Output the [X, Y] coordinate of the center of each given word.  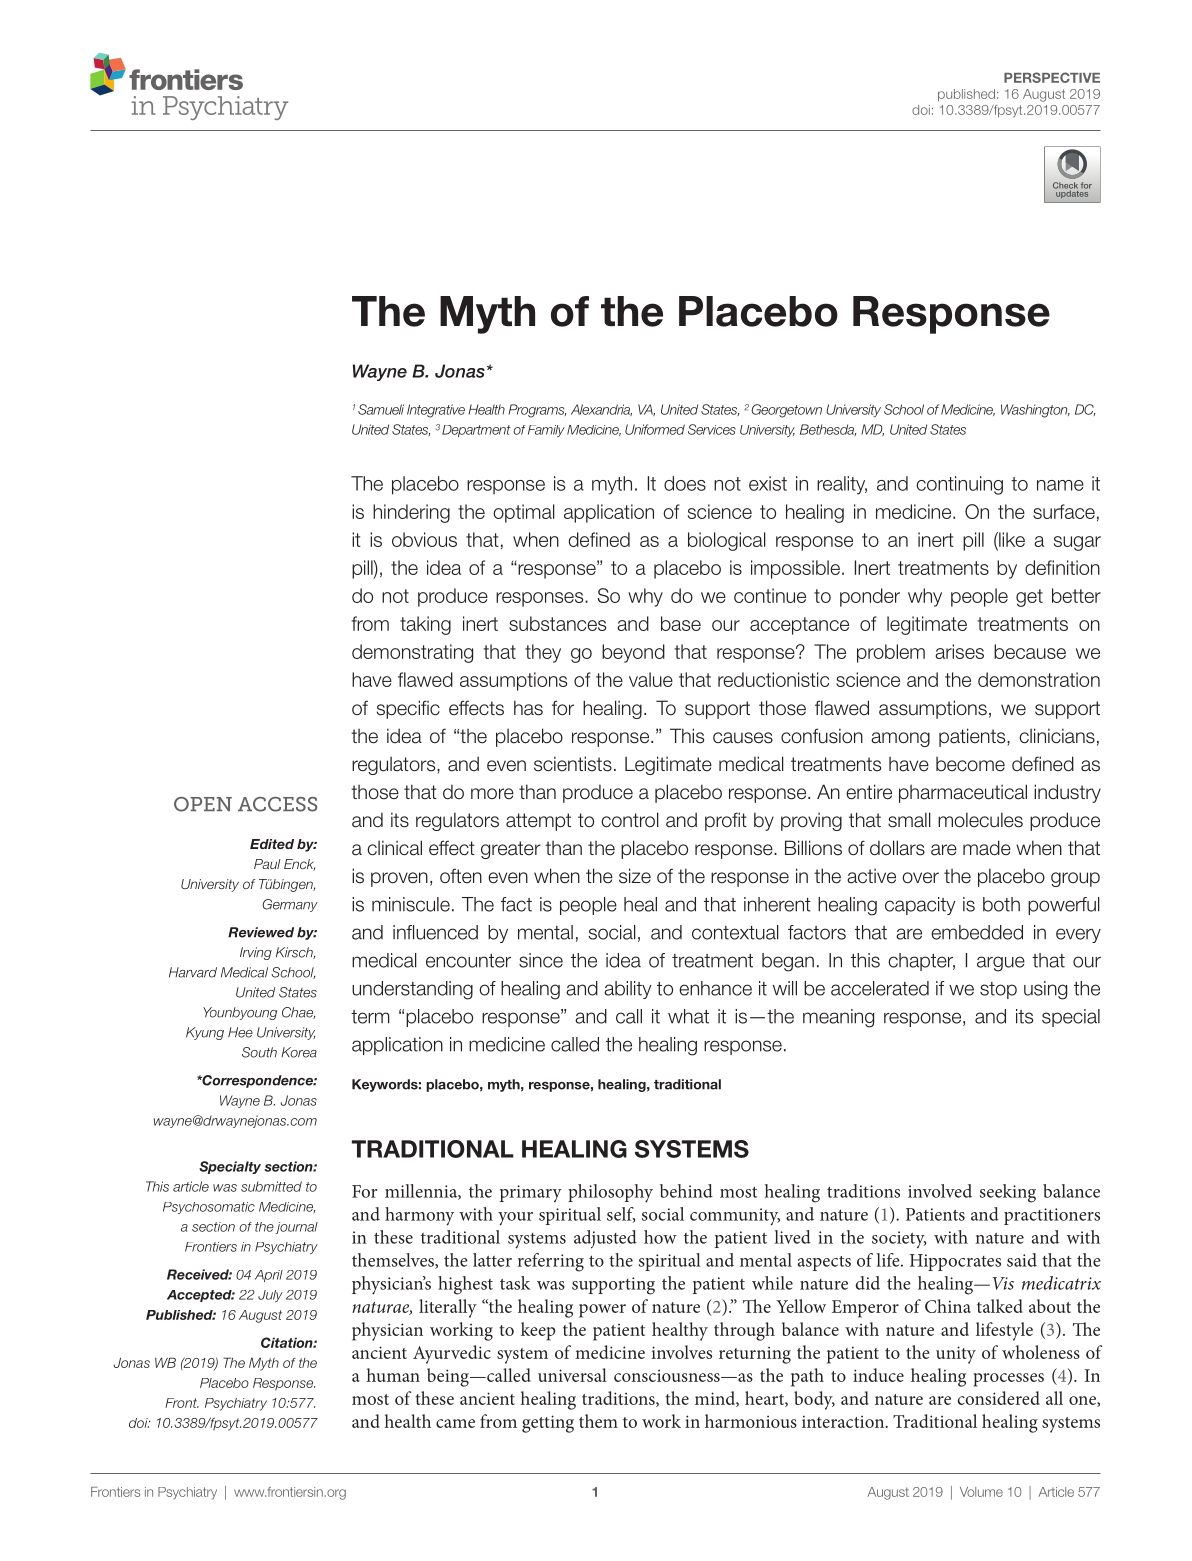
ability [628, 990]
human [393, 1375]
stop [998, 990]
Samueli [381, 409]
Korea [299, 1052]
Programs [537, 411]
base [681, 623]
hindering [411, 513]
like [1011, 539]
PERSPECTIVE [1052, 77]
